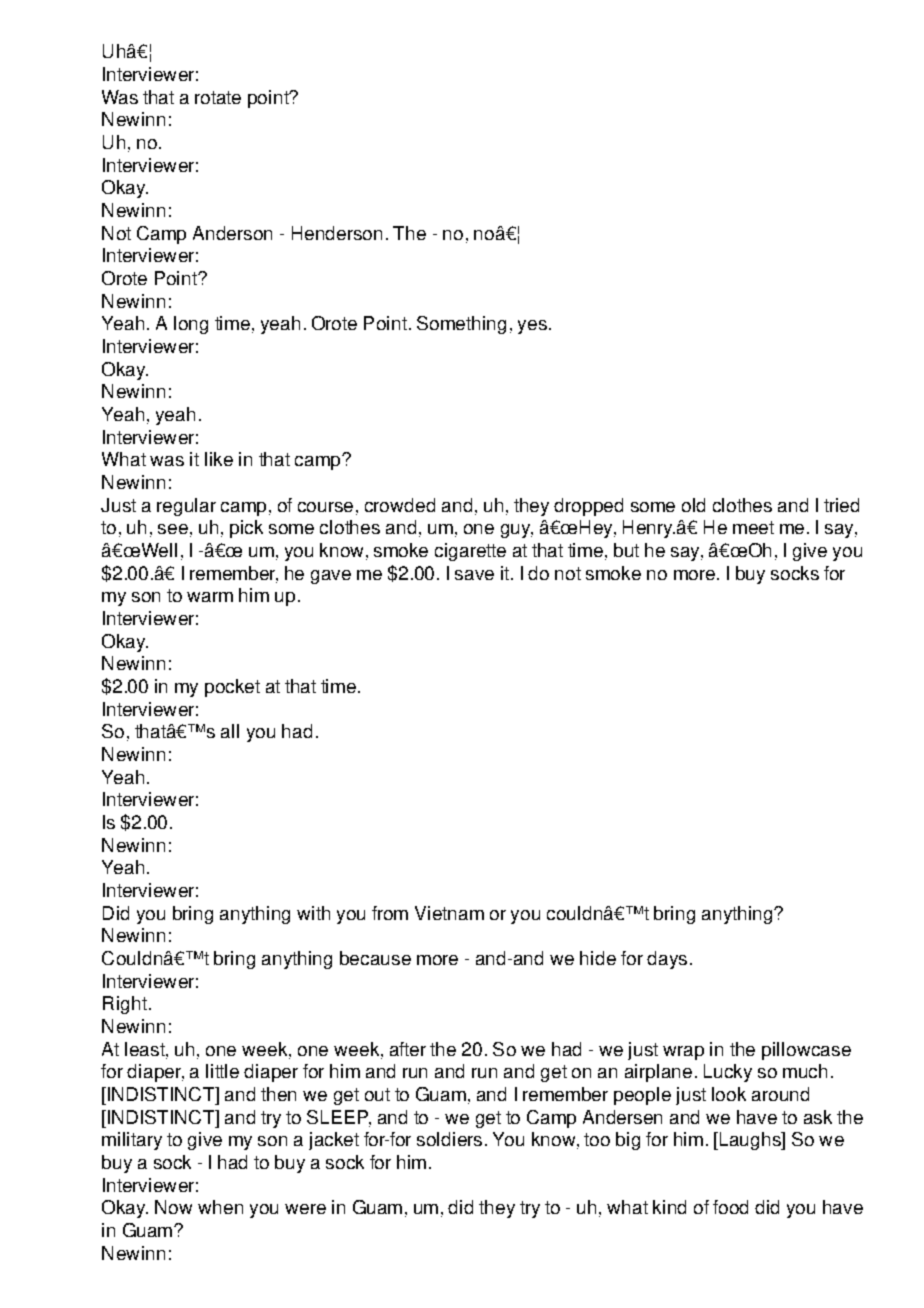  I want to click on guy, so click(517, 531).
